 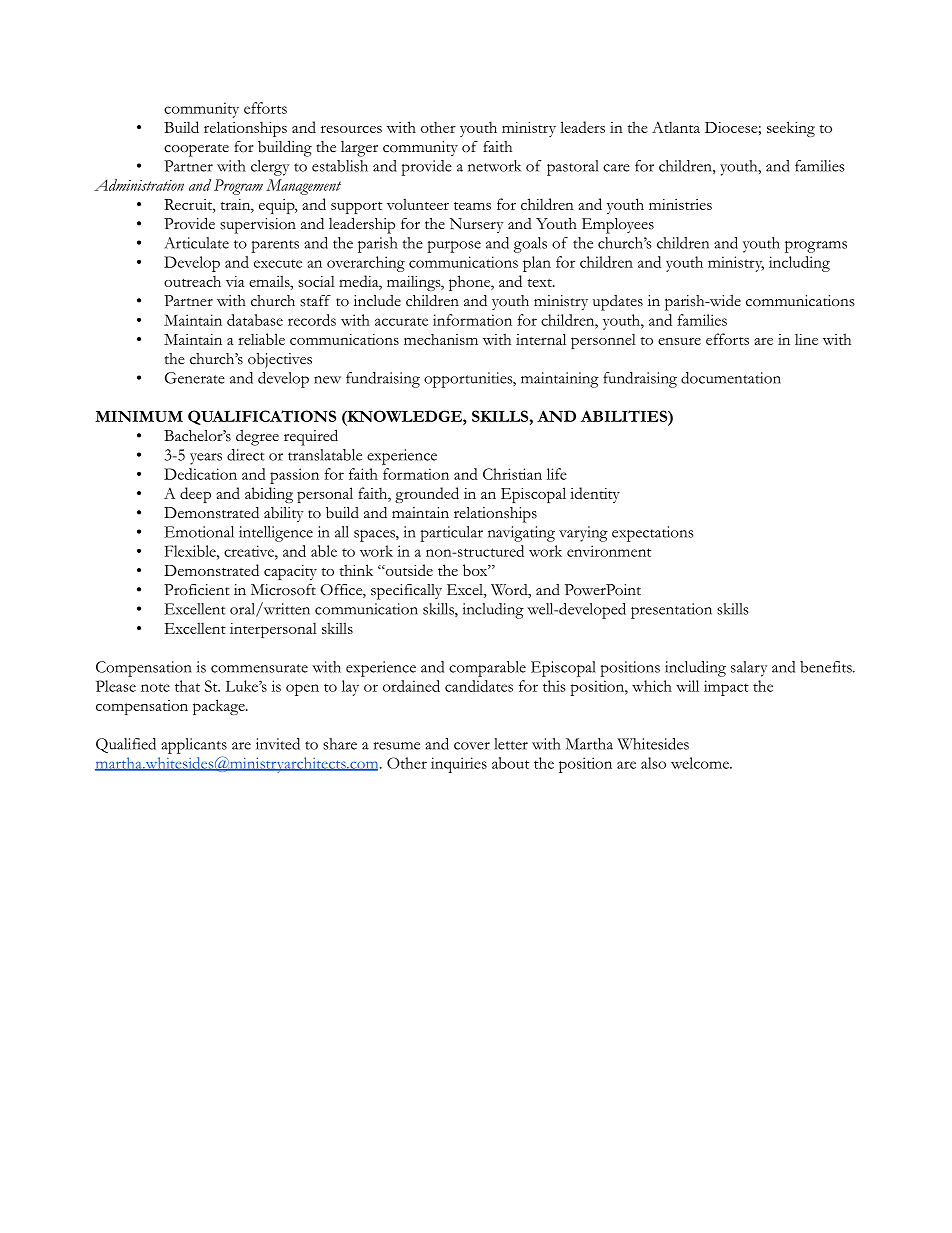 What do you see at coordinates (441, 339) in the screenshot?
I see `mechanism` at bounding box center [441, 339].
